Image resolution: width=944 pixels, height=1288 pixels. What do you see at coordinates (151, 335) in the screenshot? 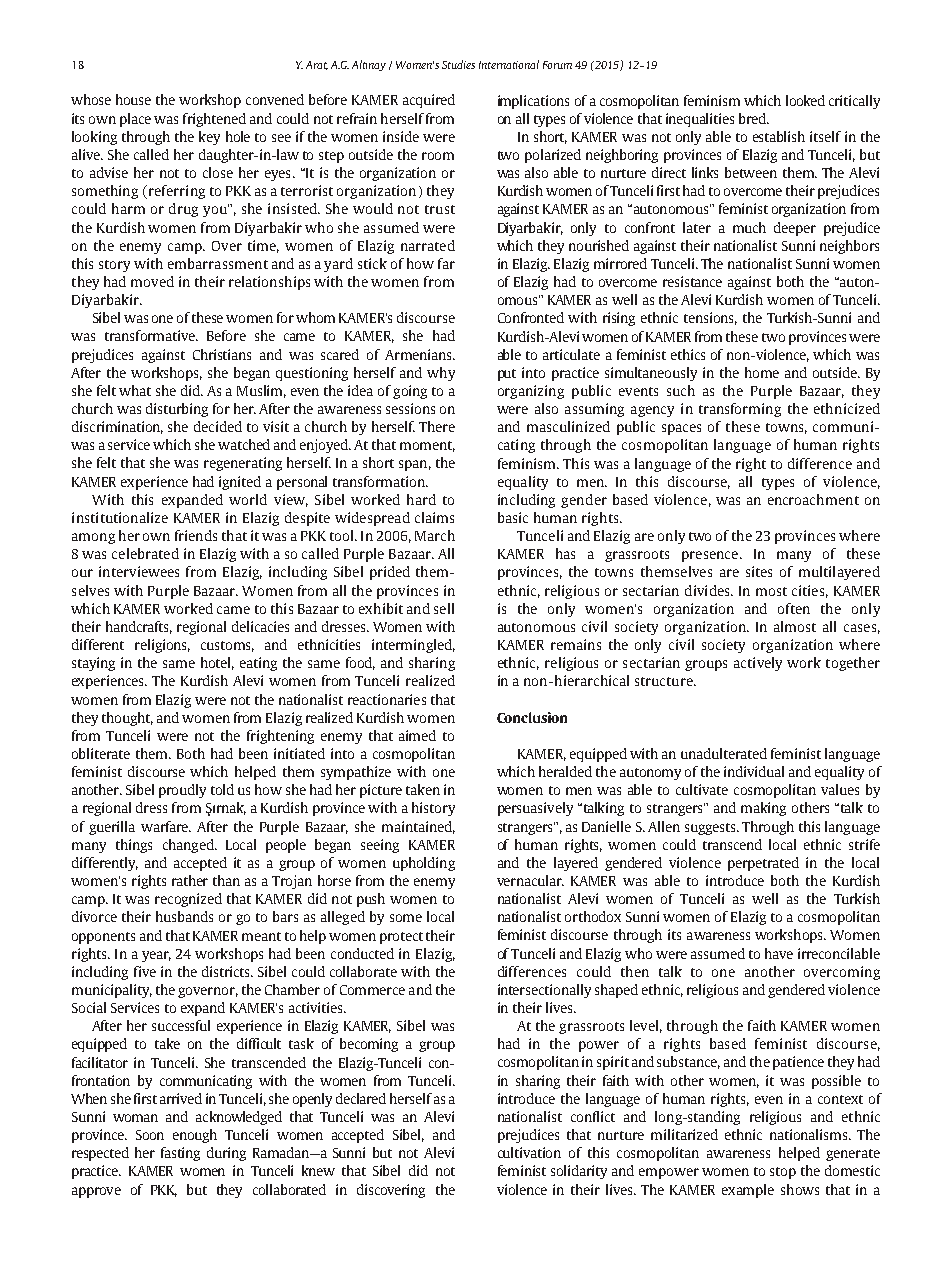
I see `transformative` at bounding box center [151, 335].
